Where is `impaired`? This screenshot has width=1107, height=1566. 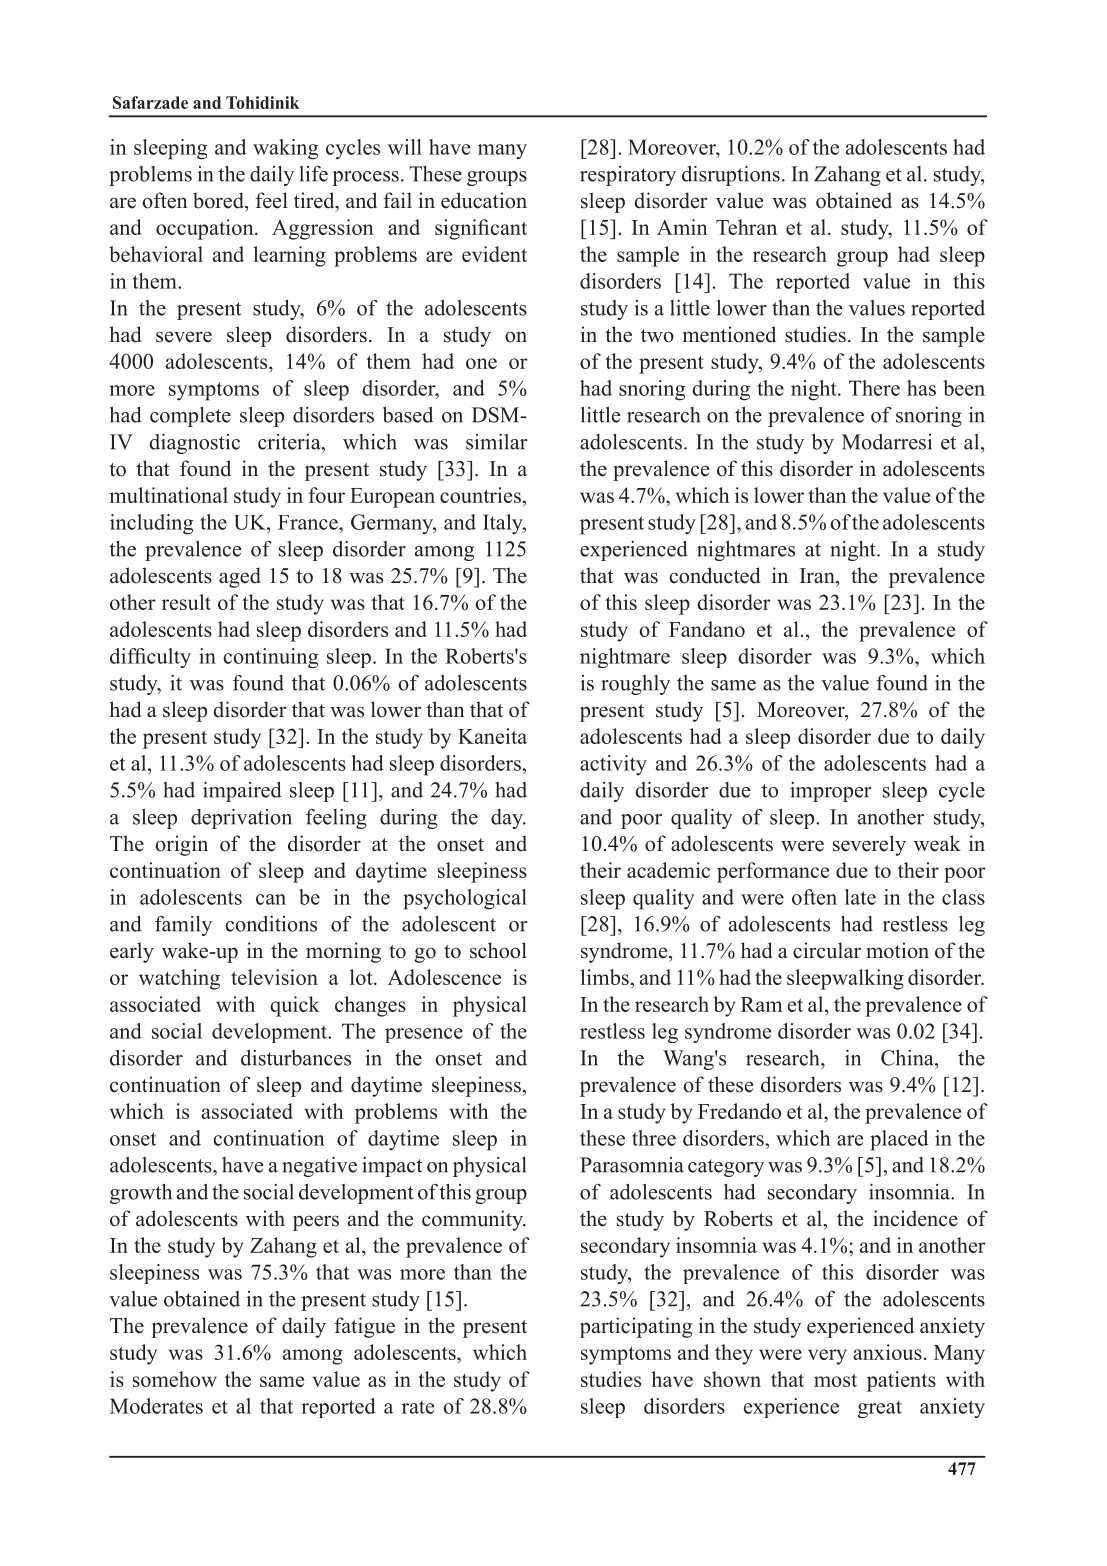 impaired is located at coordinates (242, 792).
